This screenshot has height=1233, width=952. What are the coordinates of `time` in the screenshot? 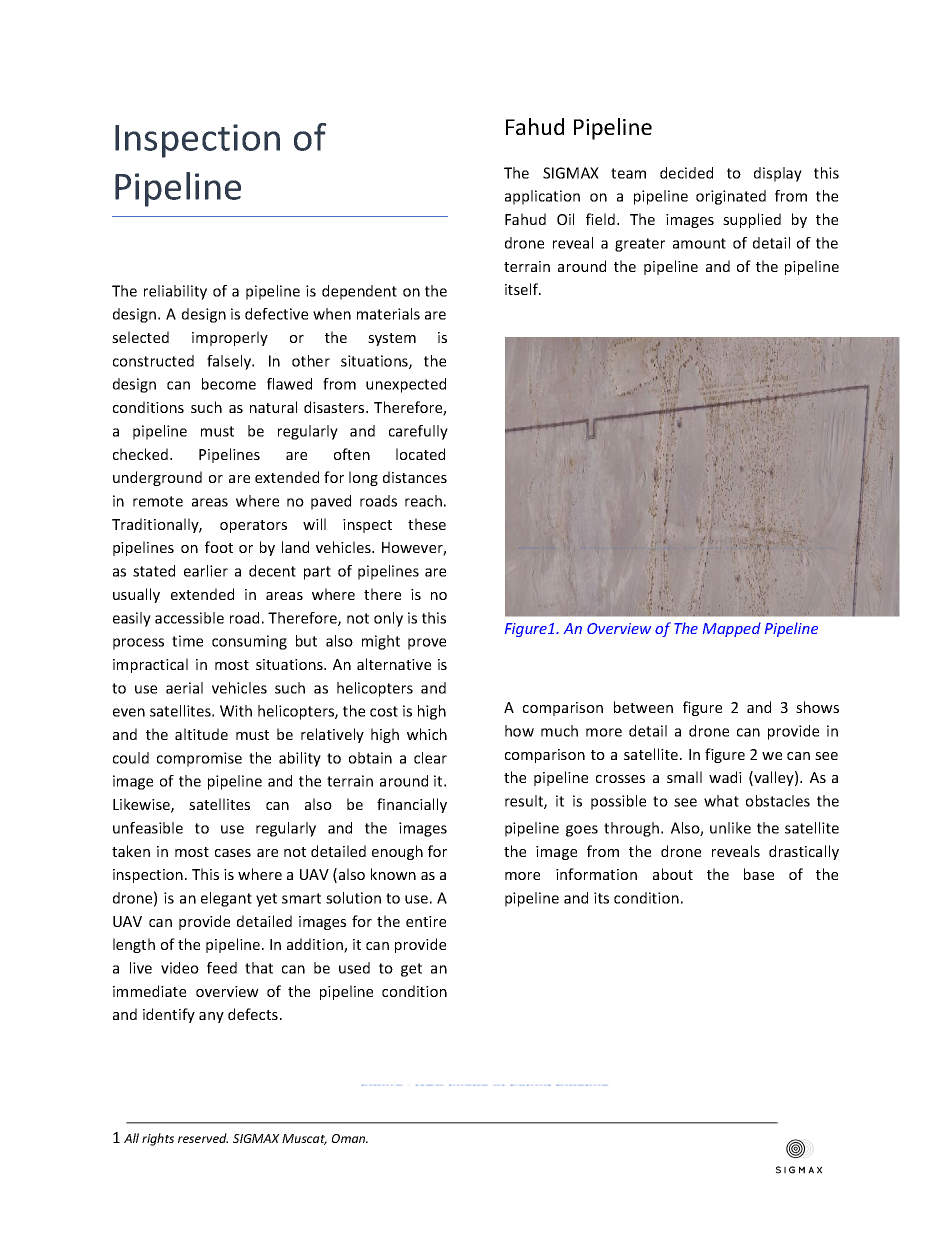 It's located at (187, 641).
